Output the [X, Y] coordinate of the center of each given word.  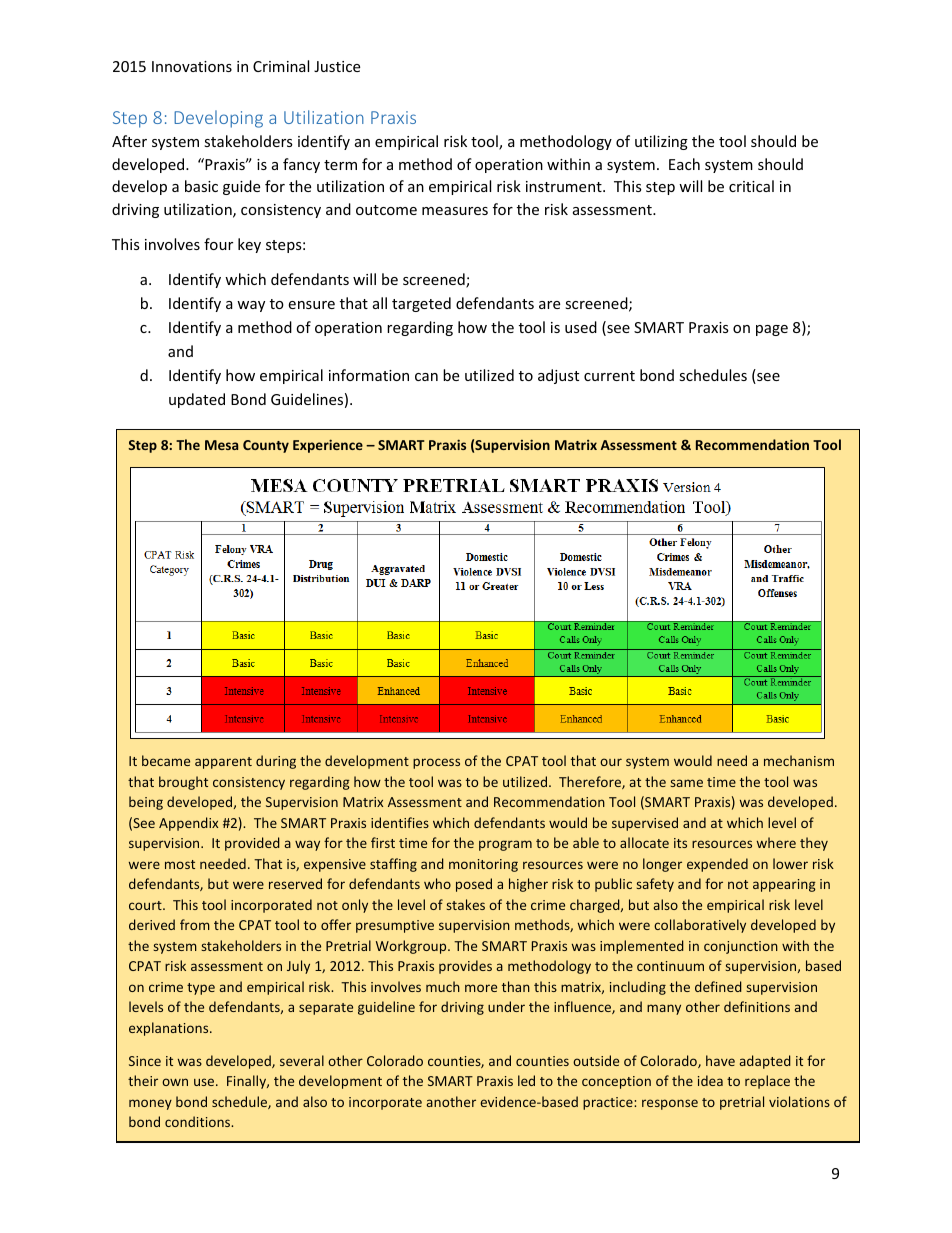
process [436, 763]
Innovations [192, 66]
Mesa [221, 445]
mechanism [799, 760]
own [175, 1082]
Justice [337, 66]
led [526, 1080]
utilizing [661, 142]
